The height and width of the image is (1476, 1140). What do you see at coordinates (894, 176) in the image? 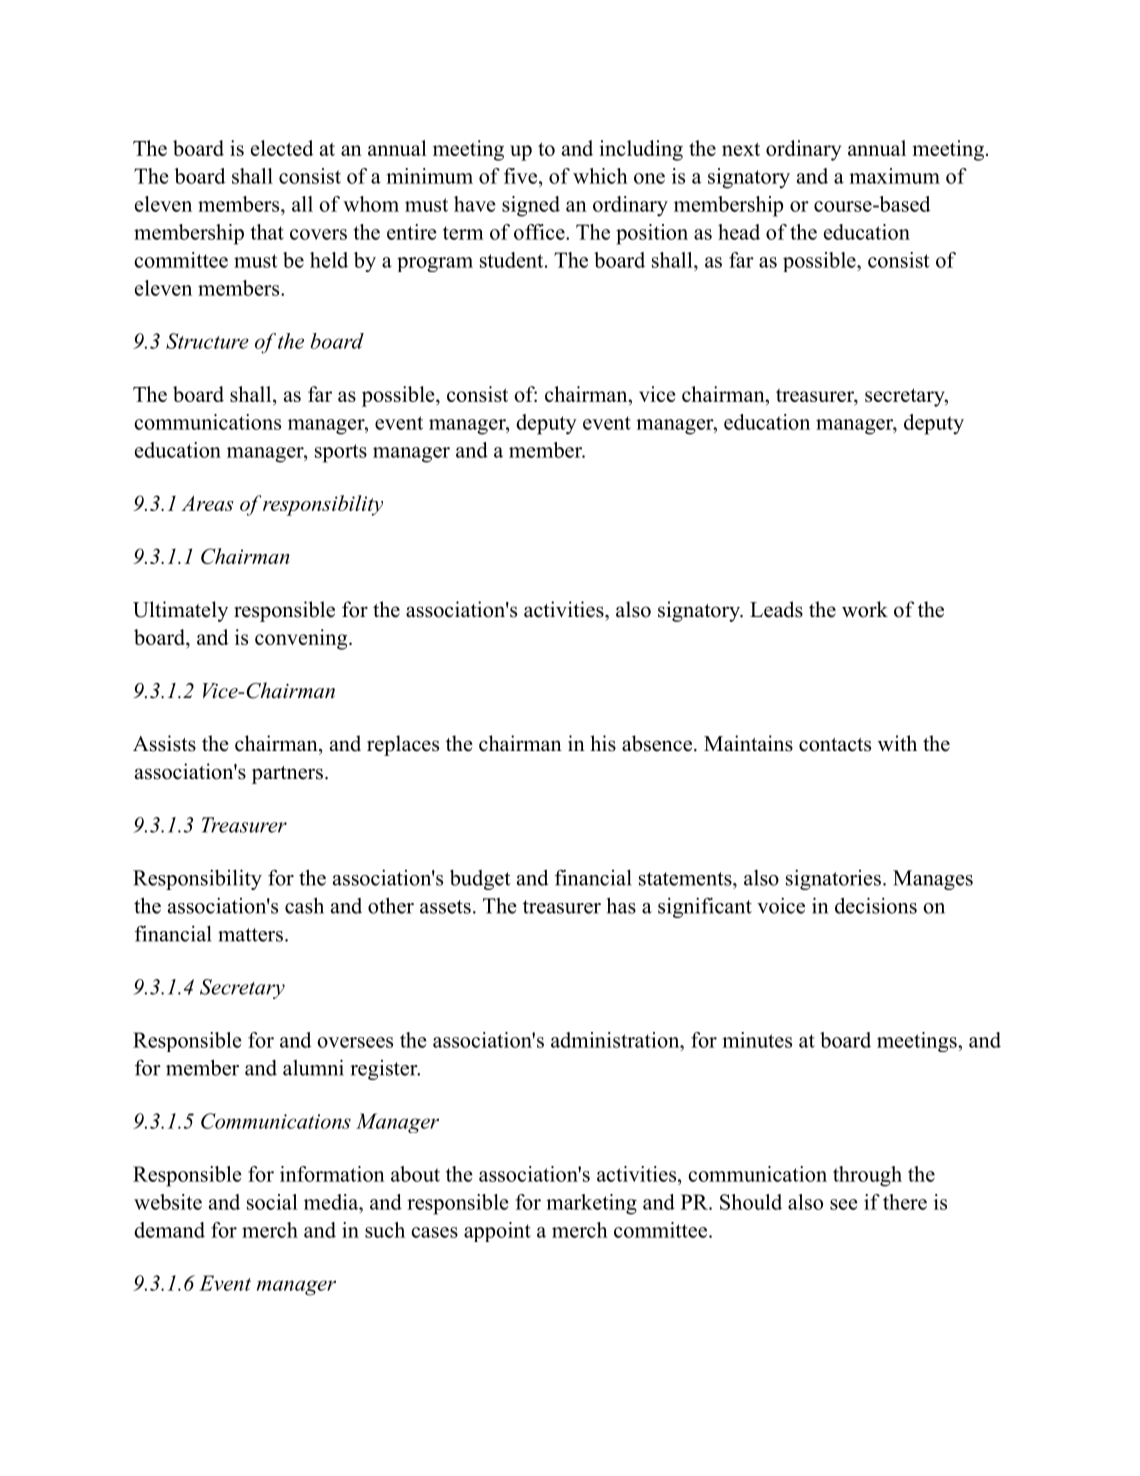
I see `maximum` at bounding box center [894, 176].
